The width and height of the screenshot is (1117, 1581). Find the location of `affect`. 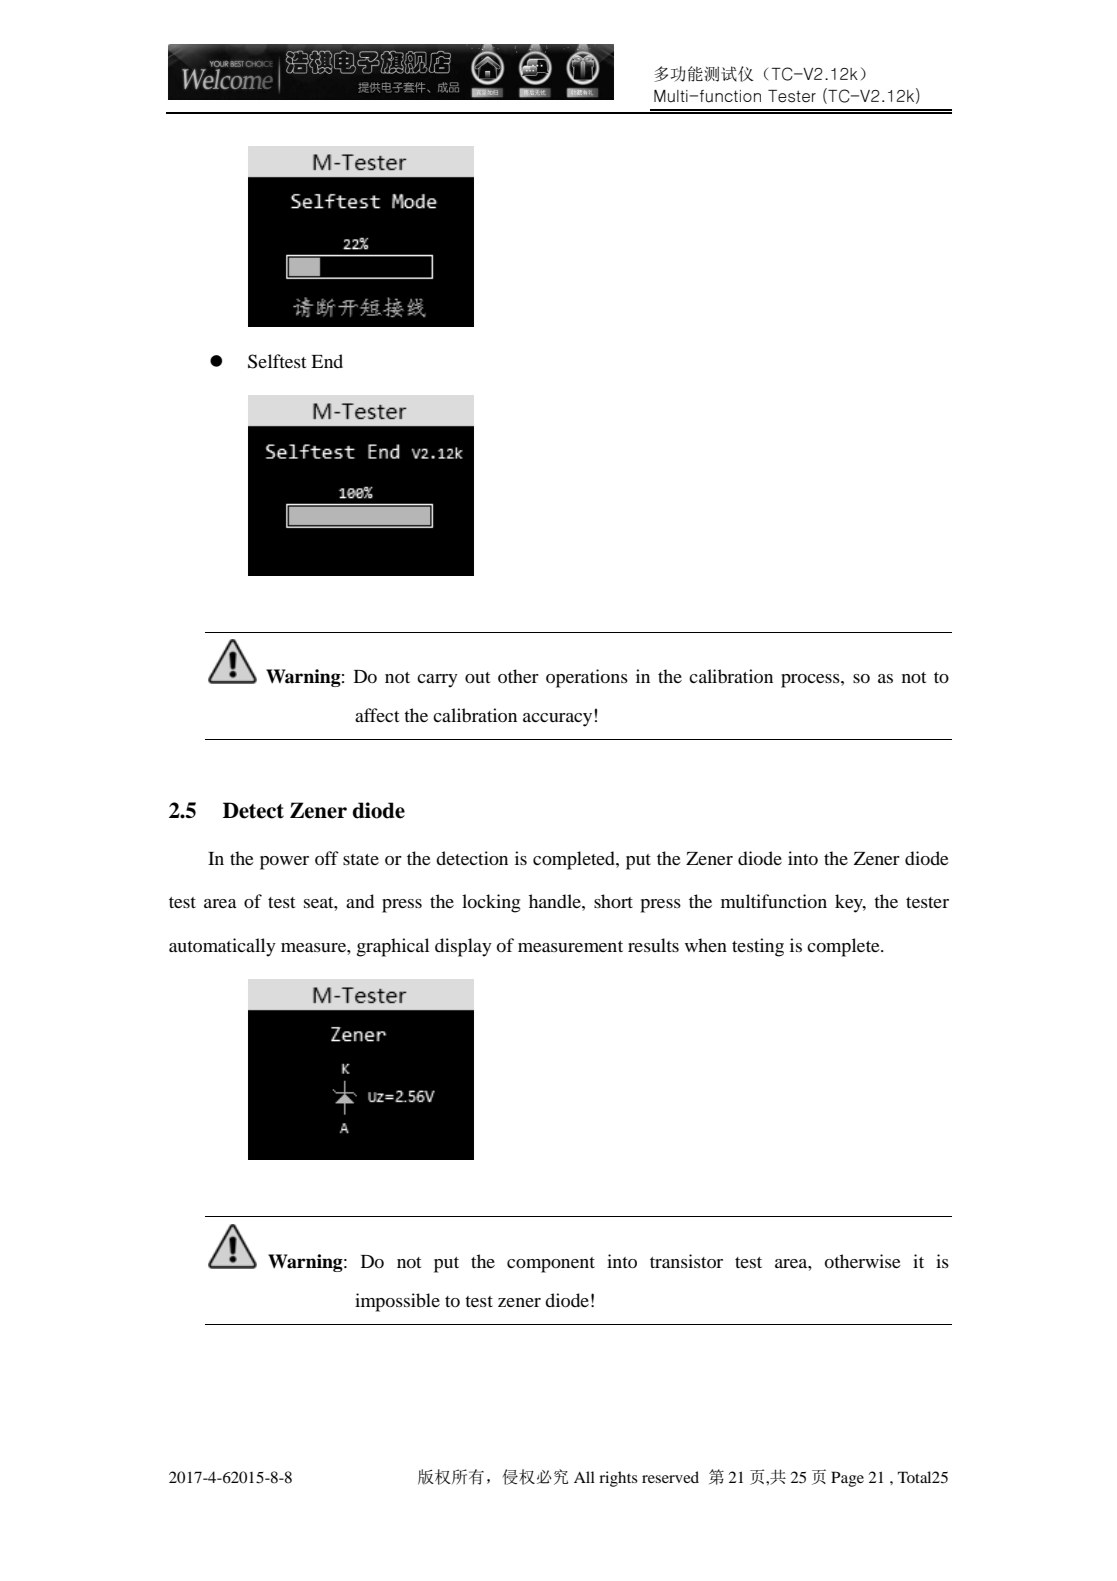

affect is located at coordinates (377, 715).
